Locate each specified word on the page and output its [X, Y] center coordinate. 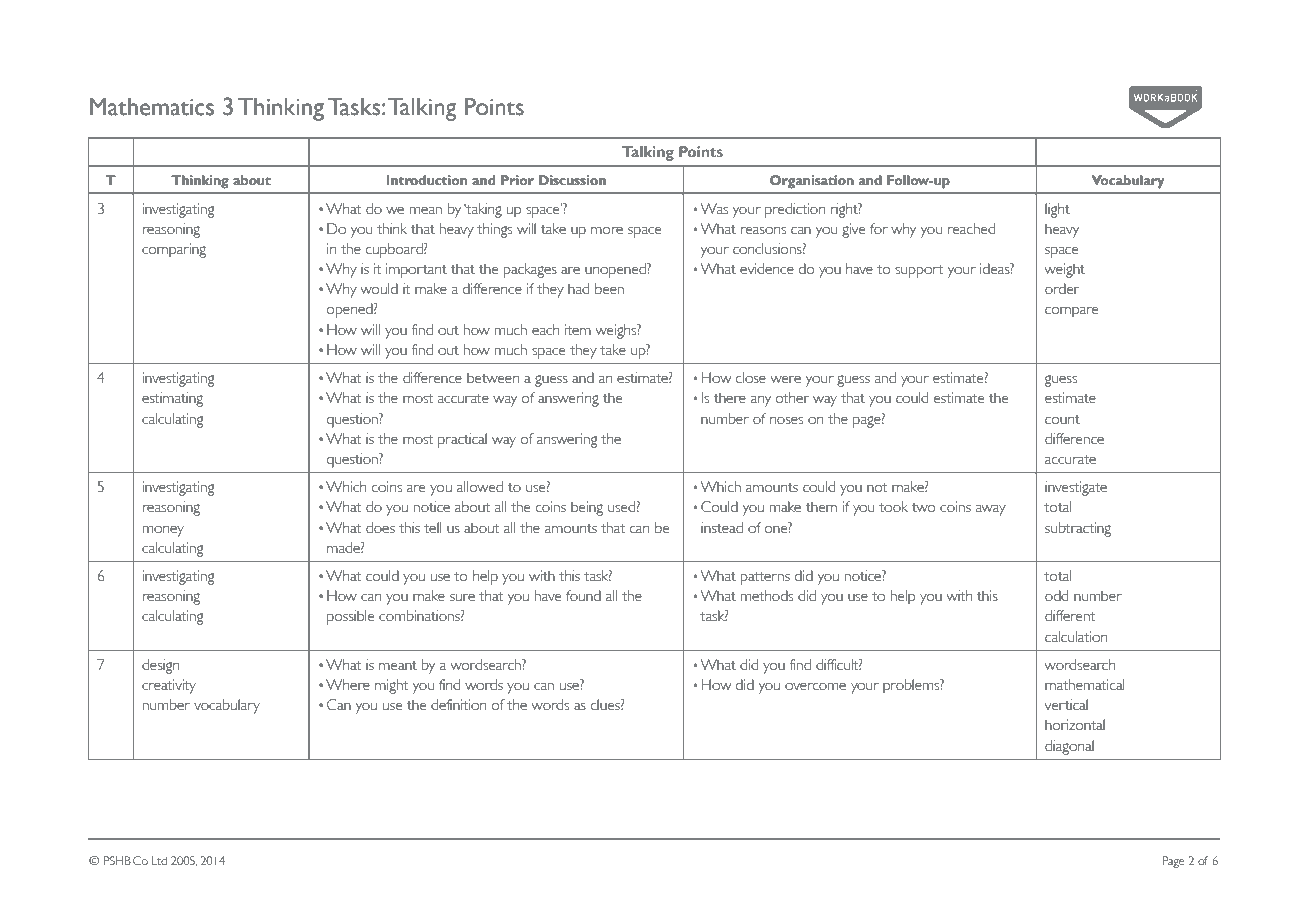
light [1057, 210]
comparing [174, 250]
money [163, 531]
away [991, 510]
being [587, 508]
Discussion [572, 180]
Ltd [159, 860]
